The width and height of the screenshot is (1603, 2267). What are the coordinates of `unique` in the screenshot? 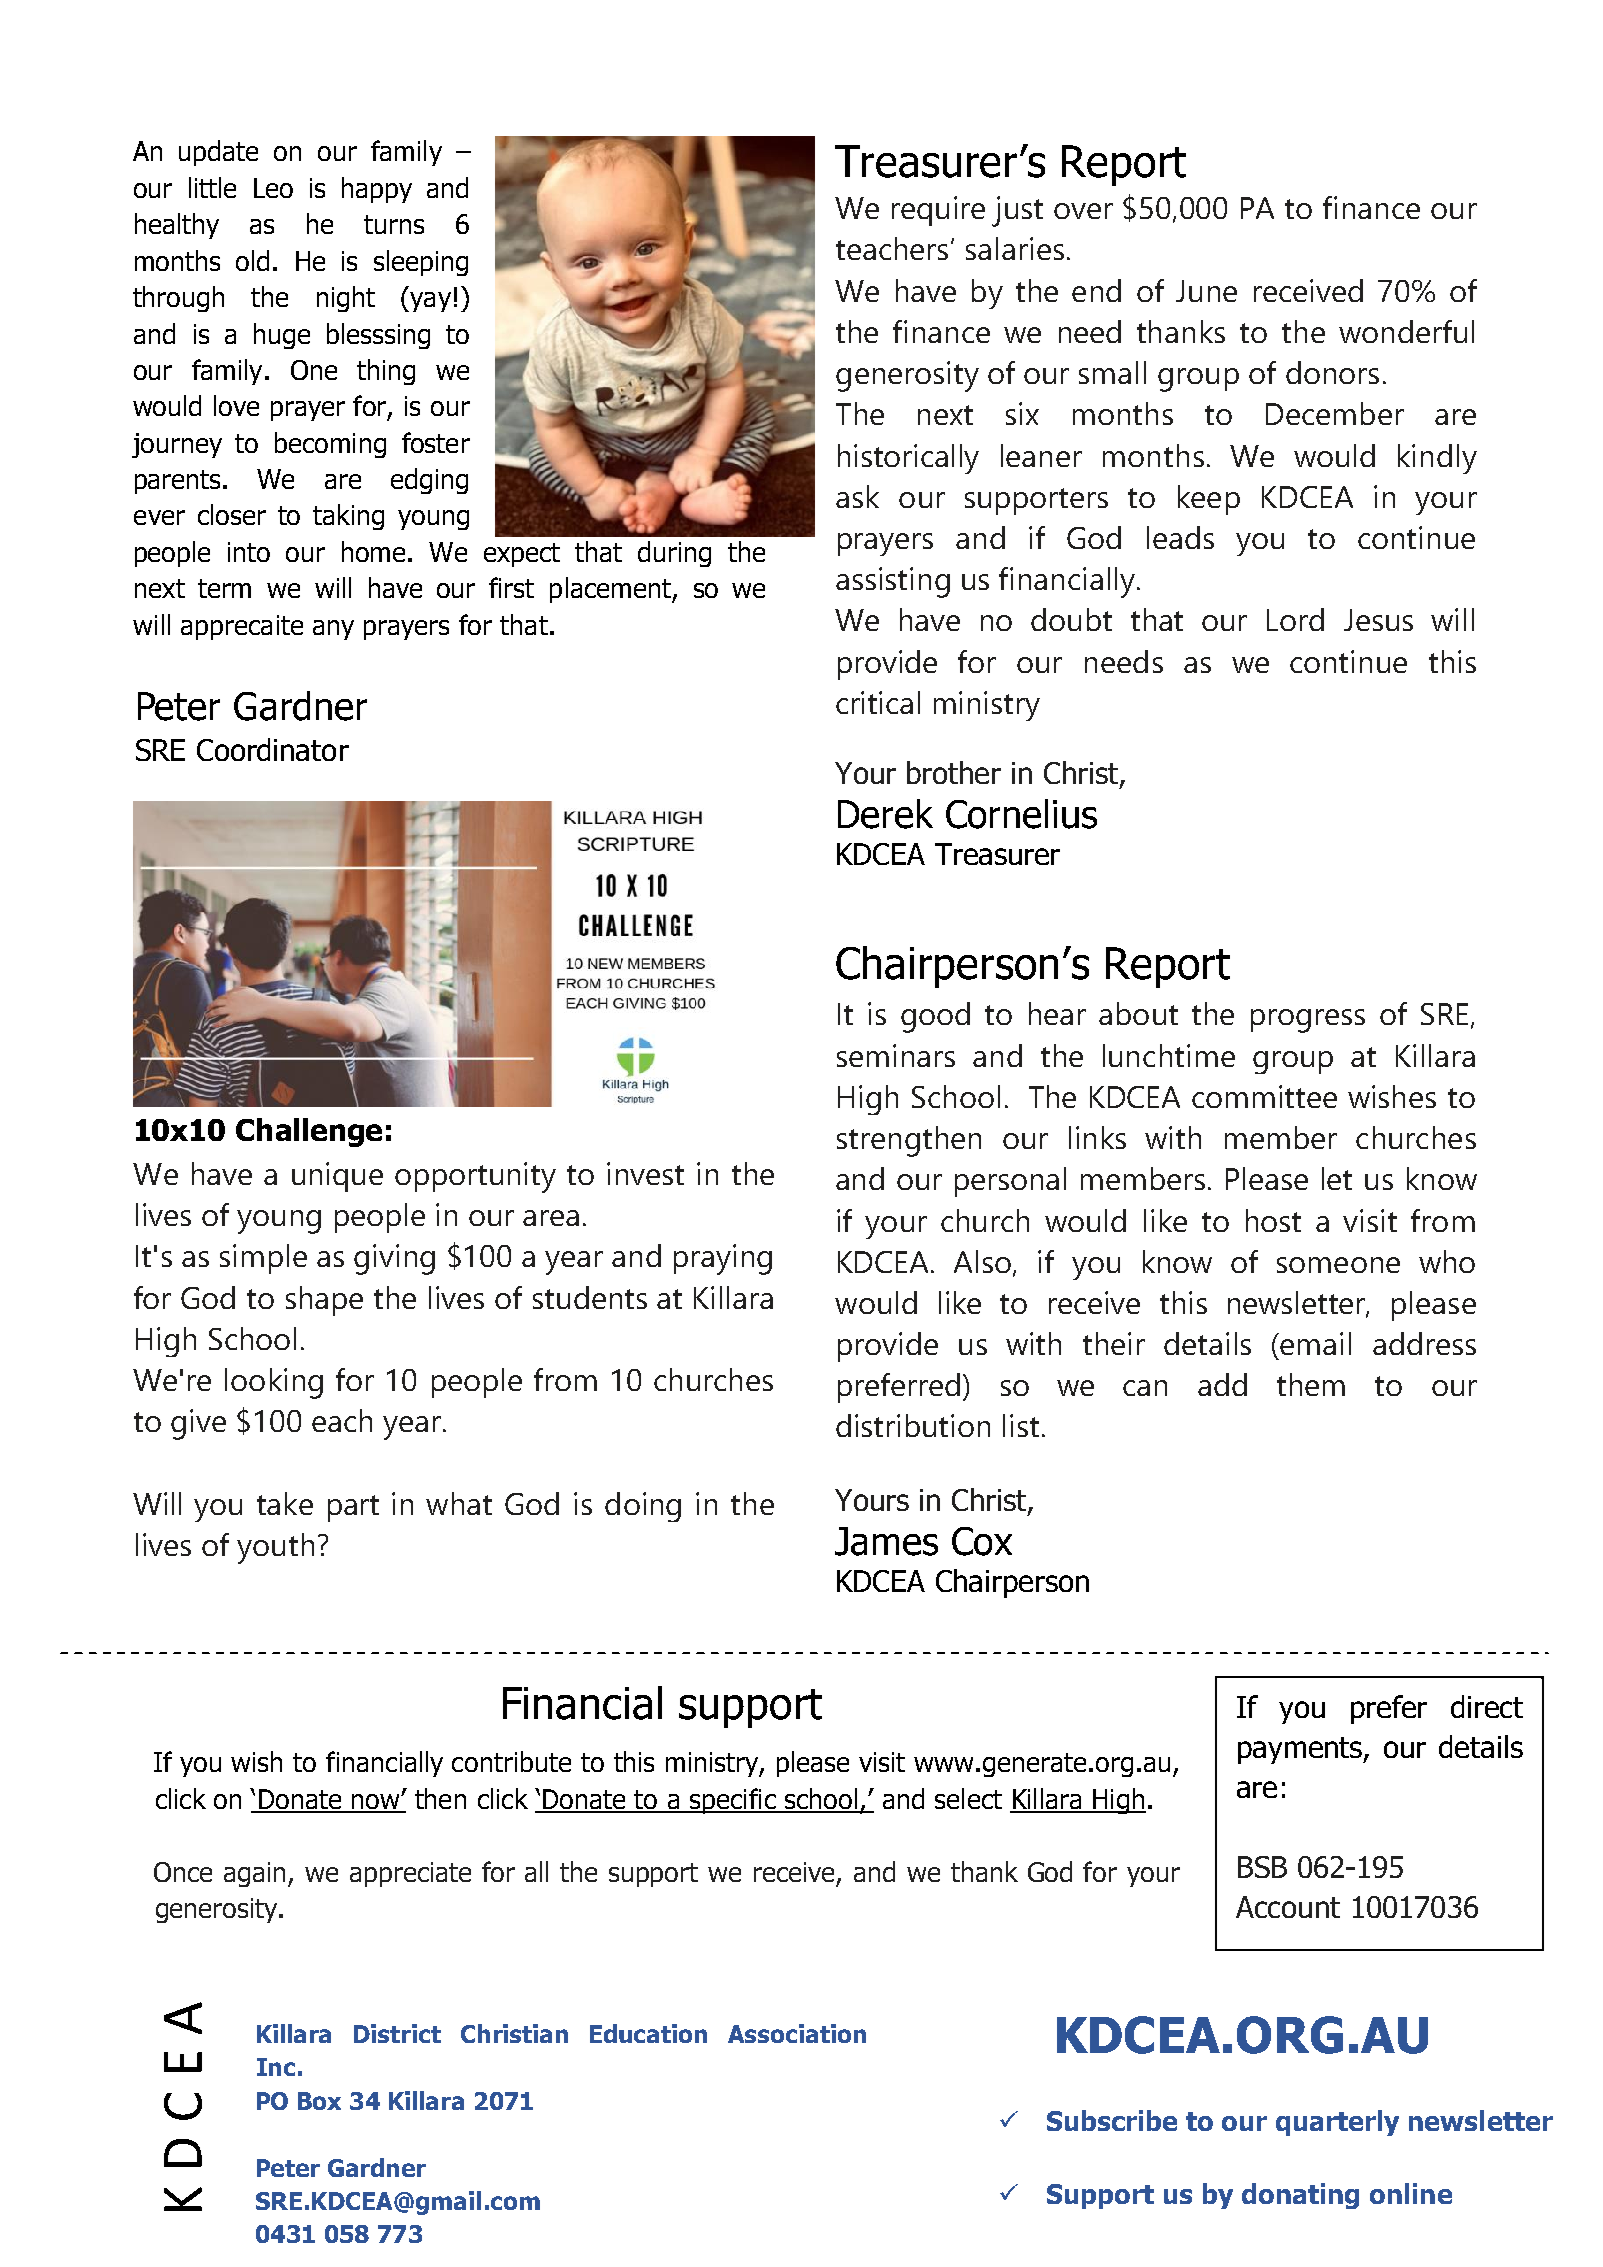 It's located at (337, 1177).
